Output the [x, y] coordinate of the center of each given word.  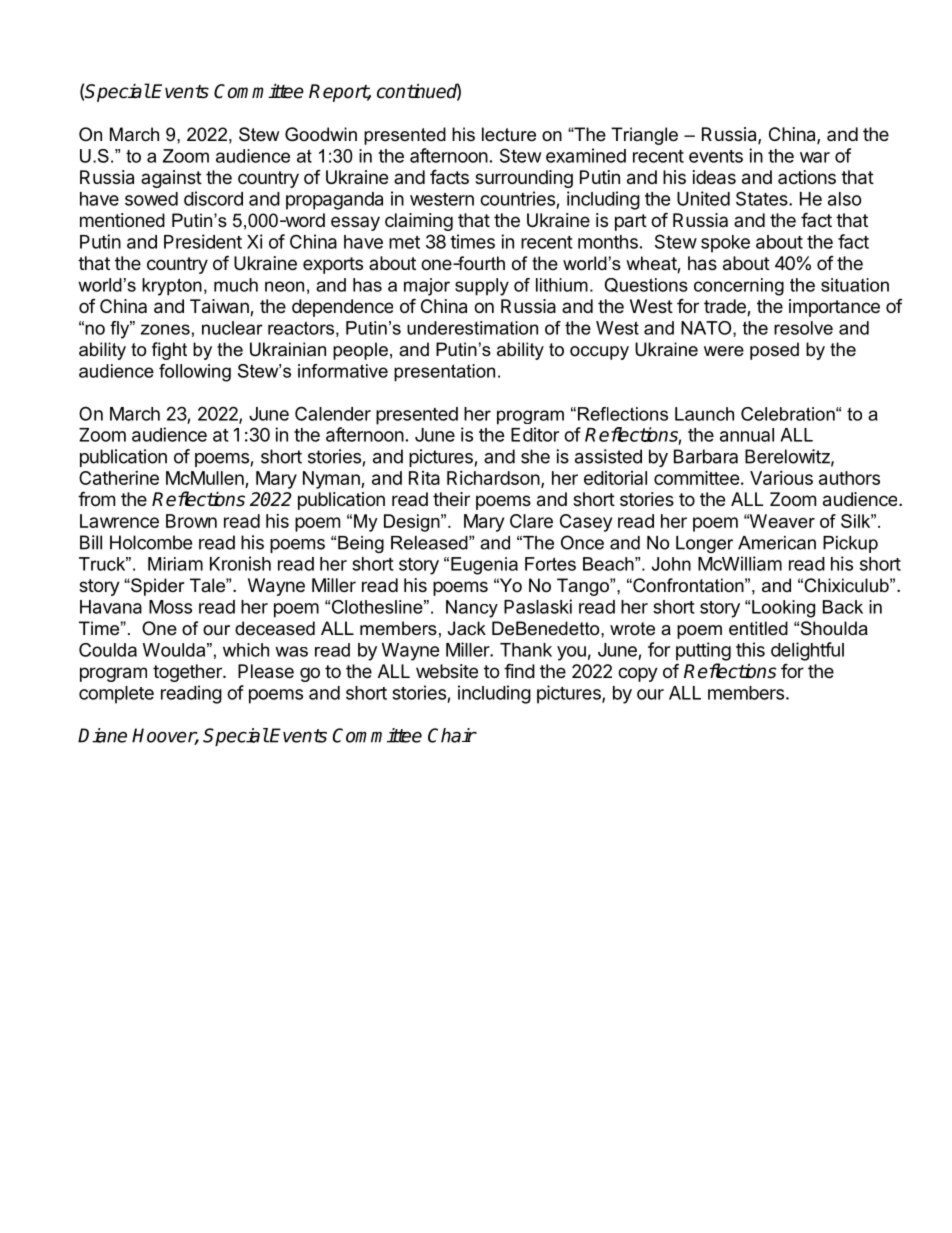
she [535, 456]
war [815, 157]
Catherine [119, 478]
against [171, 179]
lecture [509, 134]
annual [747, 435]
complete [116, 695]
